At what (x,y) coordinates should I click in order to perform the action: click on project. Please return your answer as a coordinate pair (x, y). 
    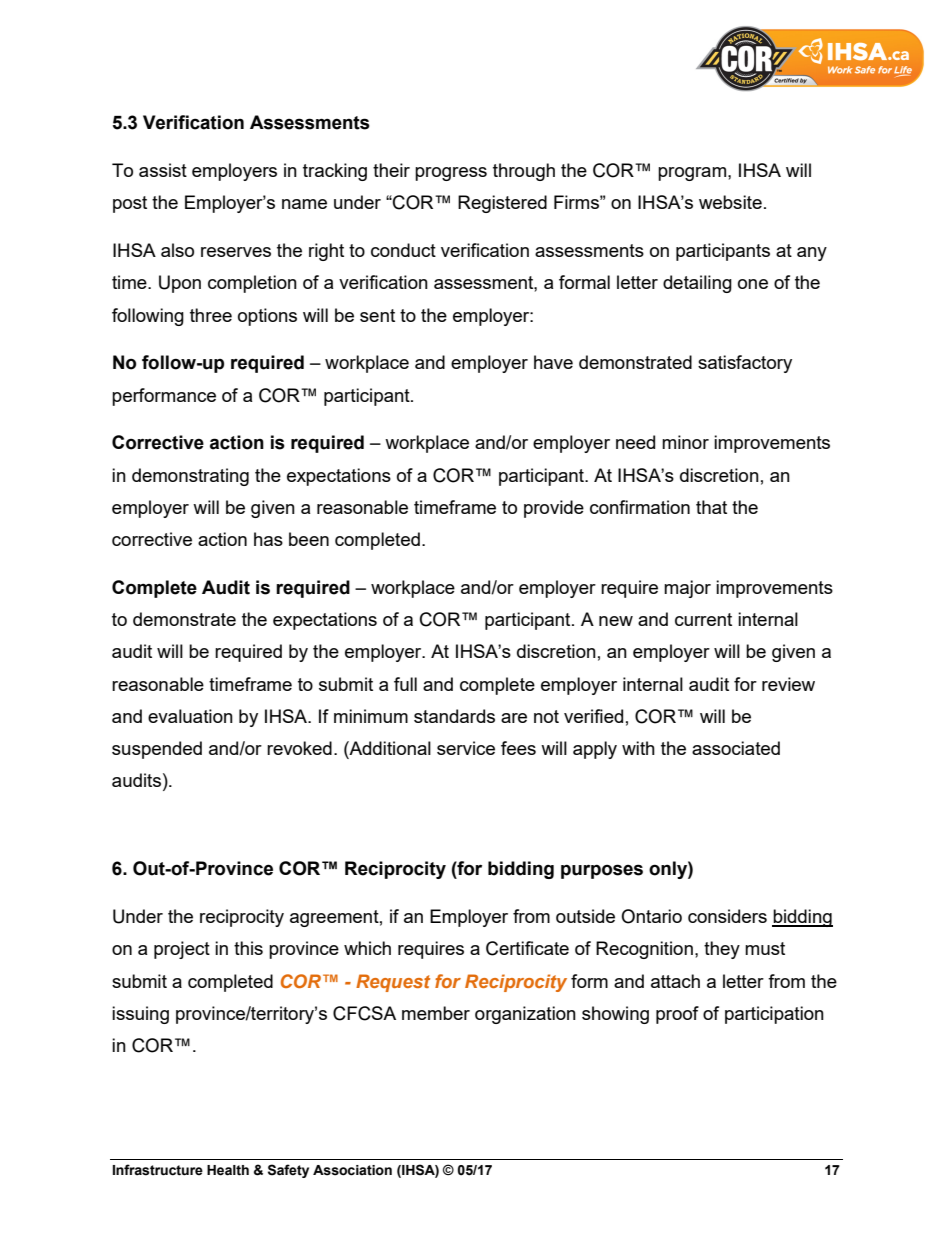
    Looking at the image, I should click on (182, 950).
